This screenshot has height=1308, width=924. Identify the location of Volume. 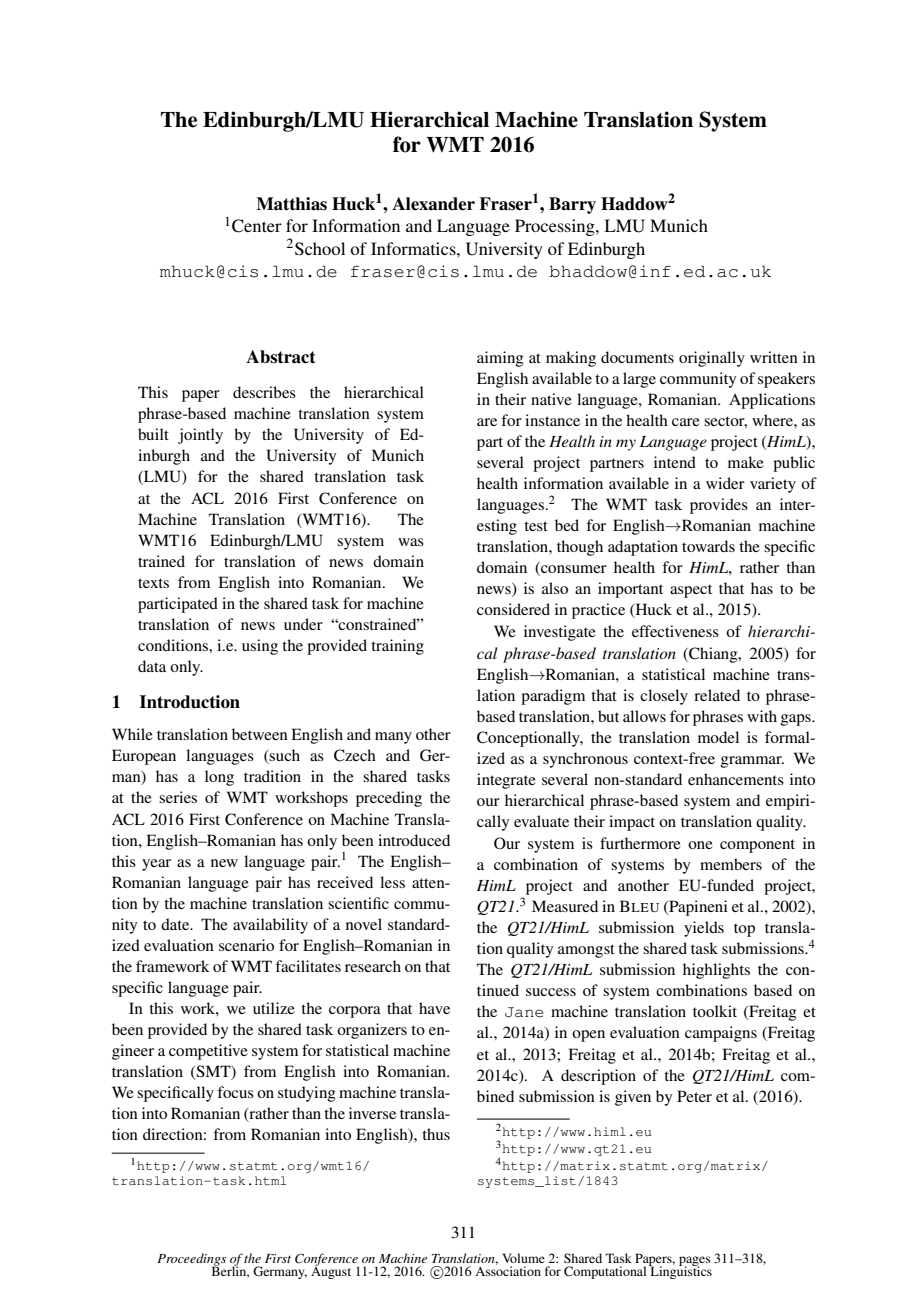
(524, 1258).
